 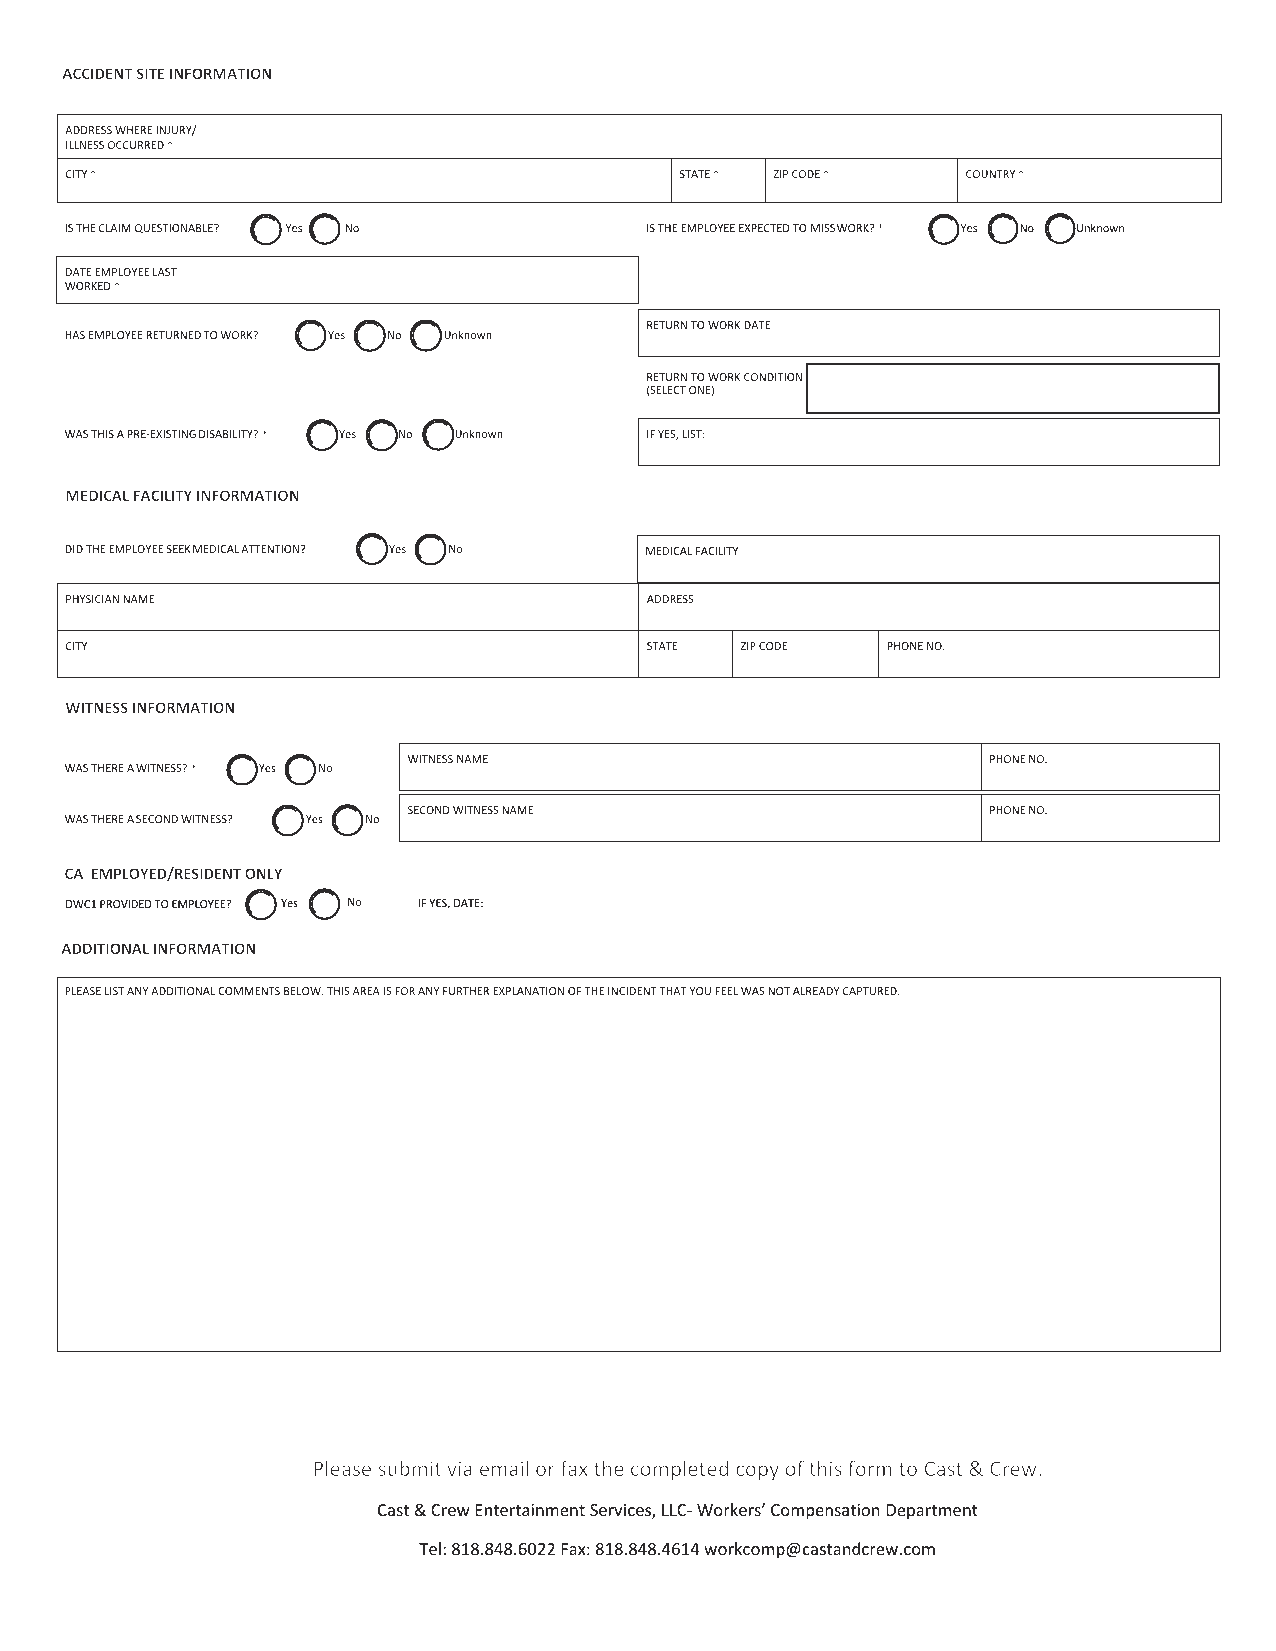 I want to click on COUNTRY, so click(x=990, y=174).
